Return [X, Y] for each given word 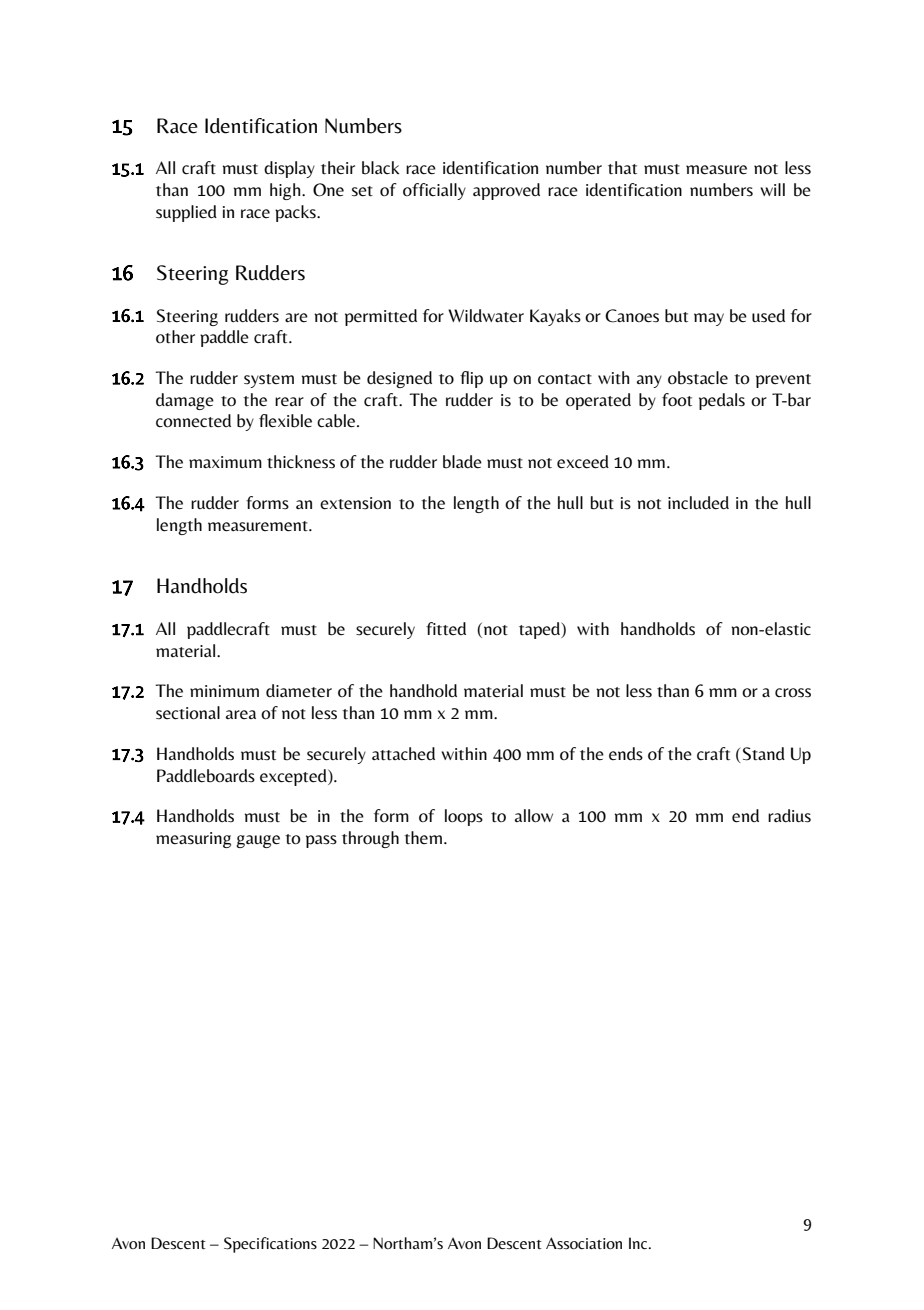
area [241, 714]
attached [403, 754]
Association [584, 1243]
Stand [764, 754]
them [423, 837]
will [772, 189]
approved [506, 191]
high [286, 191]
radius [789, 816]
